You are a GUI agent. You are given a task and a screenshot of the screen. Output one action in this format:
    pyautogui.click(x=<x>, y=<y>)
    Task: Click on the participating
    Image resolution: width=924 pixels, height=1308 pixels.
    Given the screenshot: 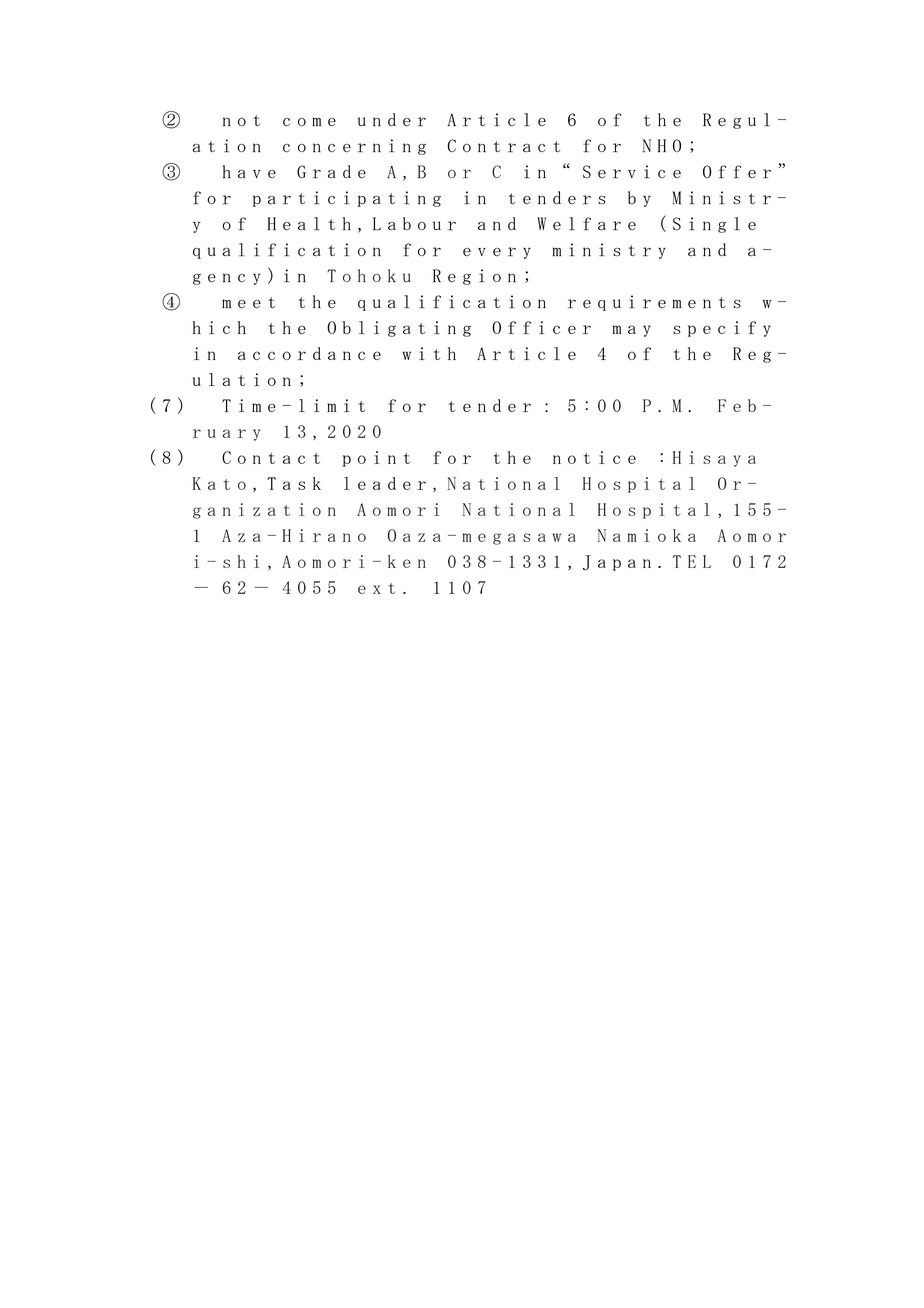 What is the action you would take?
    pyautogui.click(x=347, y=199)
